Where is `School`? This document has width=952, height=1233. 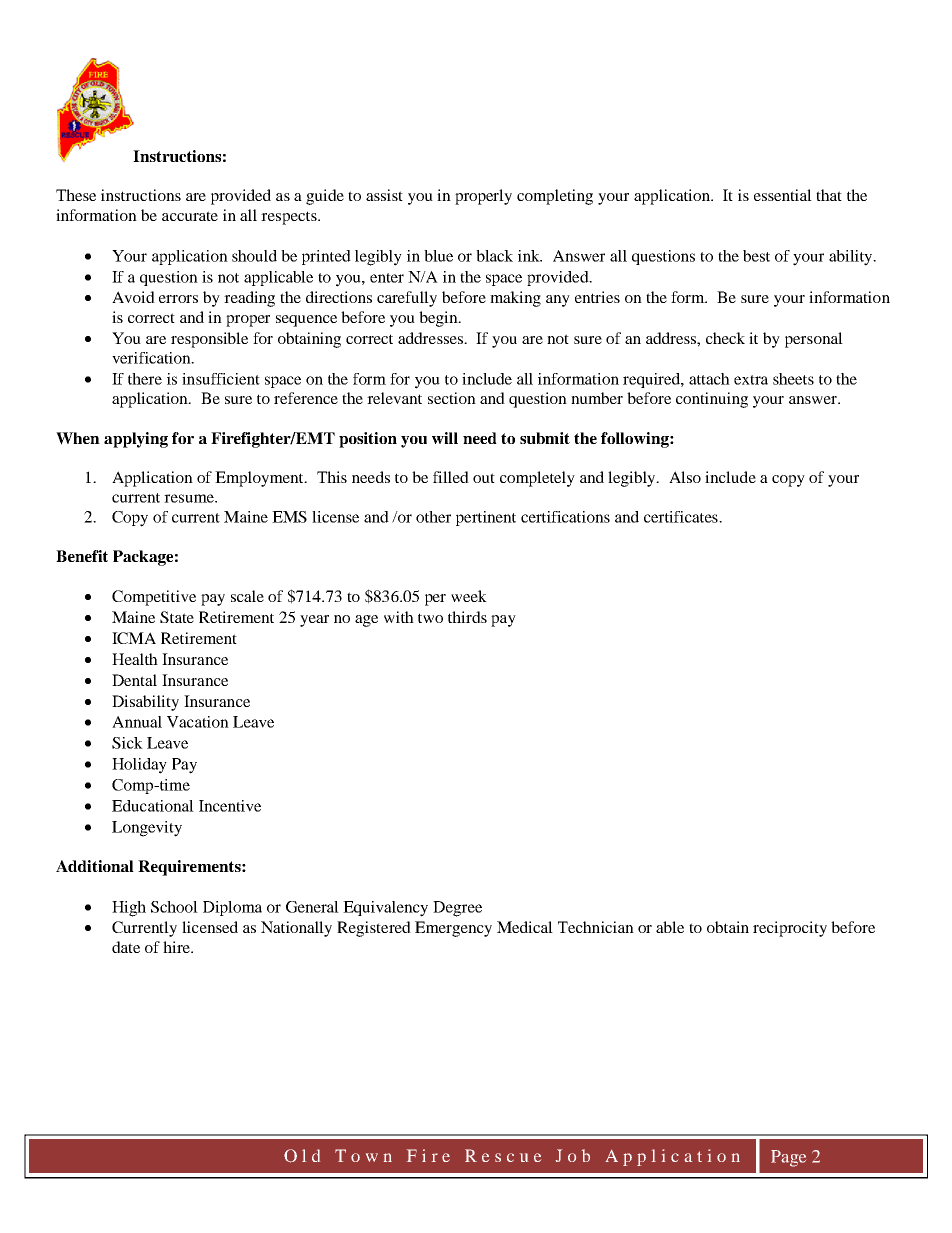
School is located at coordinates (174, 907).
